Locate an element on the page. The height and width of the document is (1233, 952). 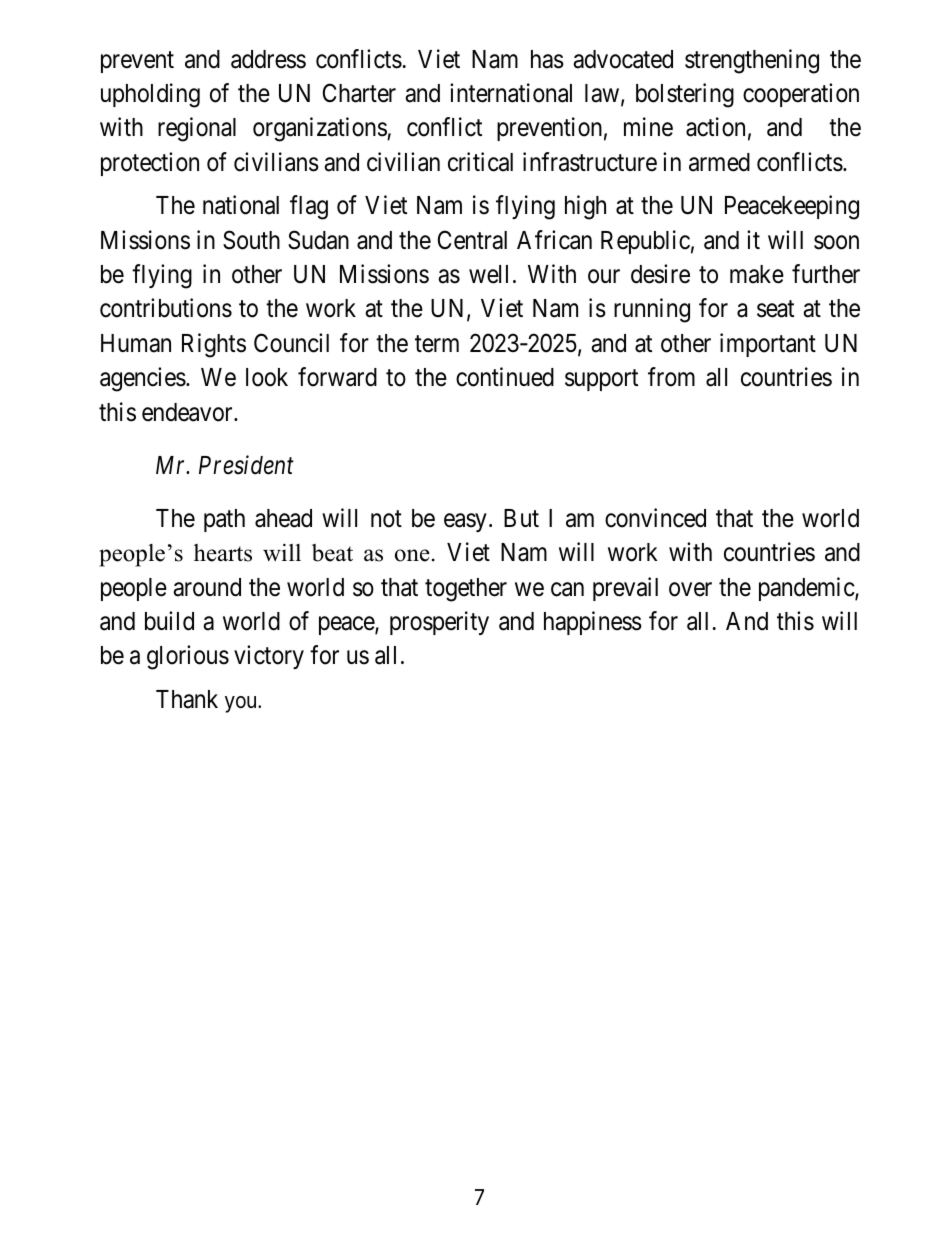
upholding is located at coordinates (150, 95).
